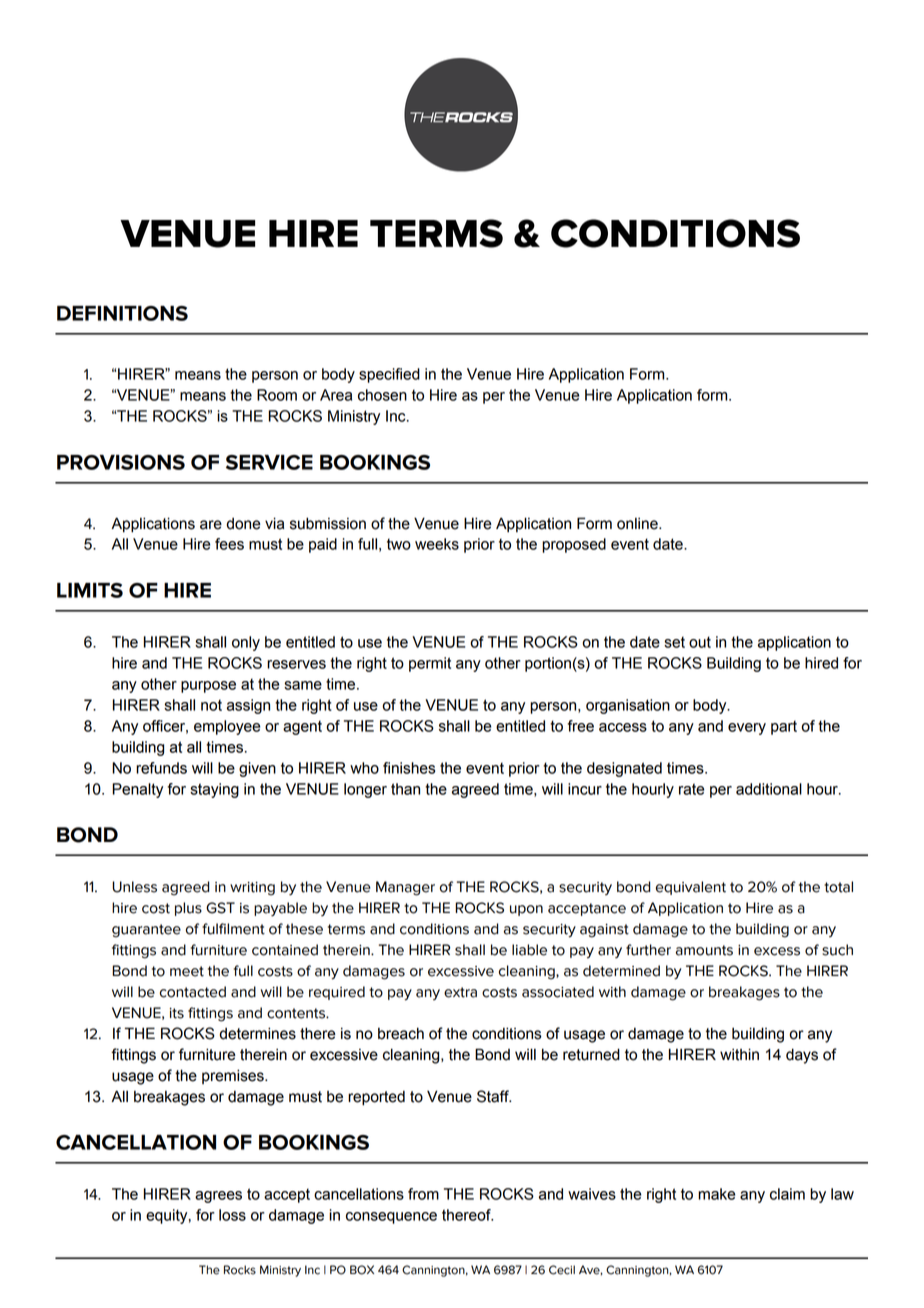 This screenshot has height=1308, width=924. Describe the element at coordinates (389, 375) in the screenshot. I see `specified` at that location.
